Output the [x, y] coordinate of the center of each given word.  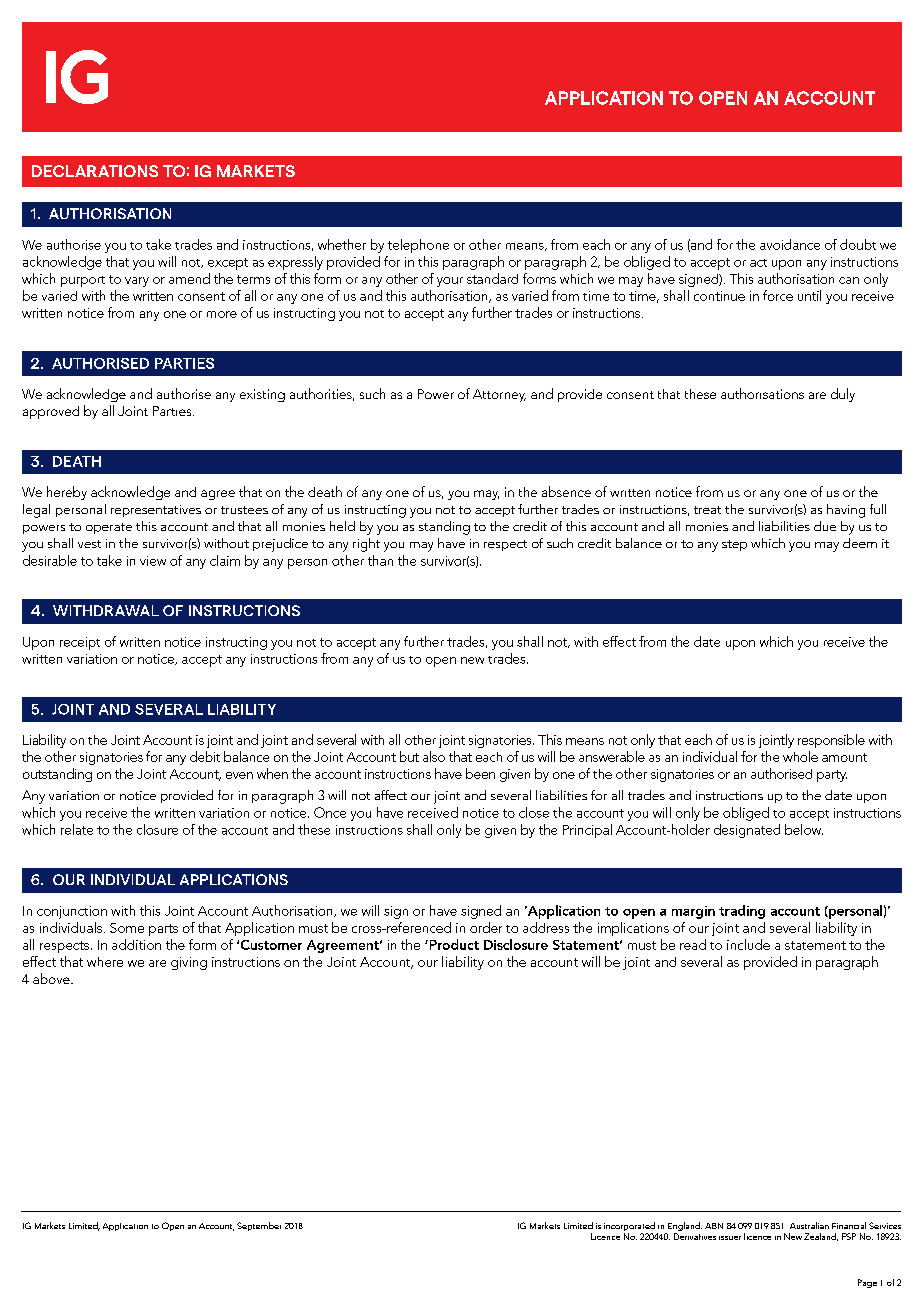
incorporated [629, 1228]
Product [453, 944]
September [259, 1226]
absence [566, 491]
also [434, 756]
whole [800, 756]
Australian [809, 1225]
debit [205, 756]
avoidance [790, 244]
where [105, 962]
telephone [418, 246]
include [748, 944]
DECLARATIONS [95, 171]
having [846, 511]
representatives [156, 511]
